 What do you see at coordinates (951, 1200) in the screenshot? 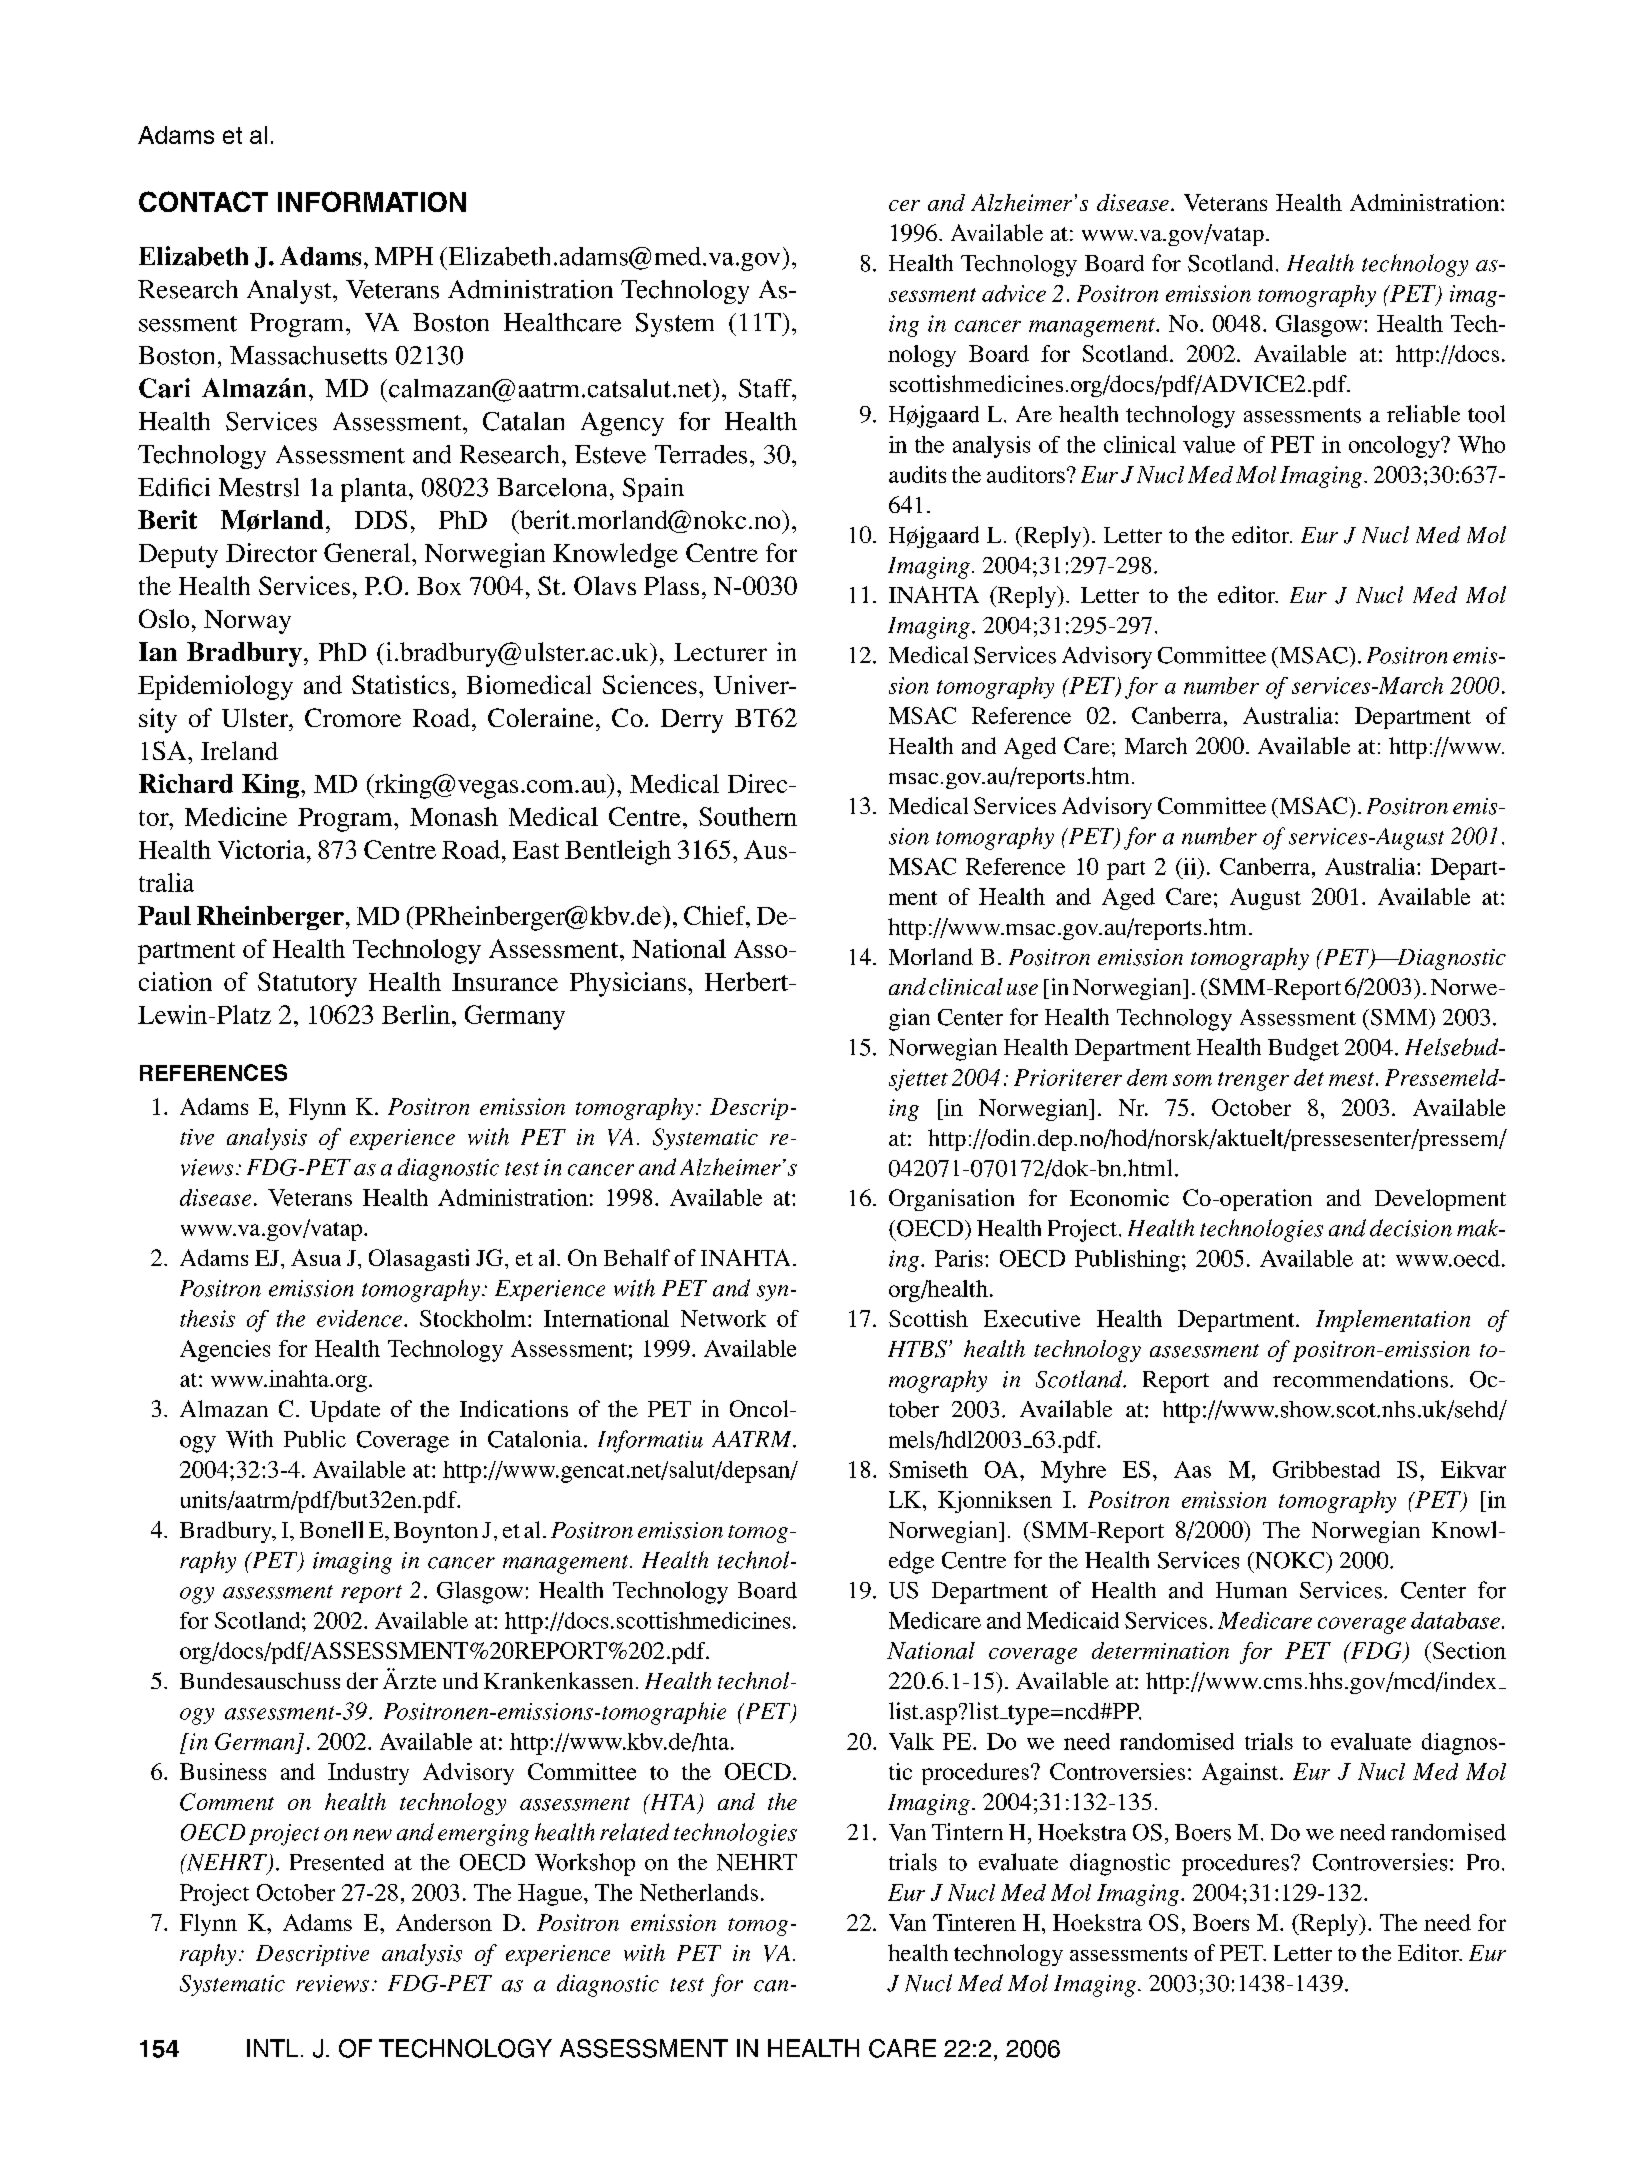
I see `Organisation` at bounding box center [951, 1200].
